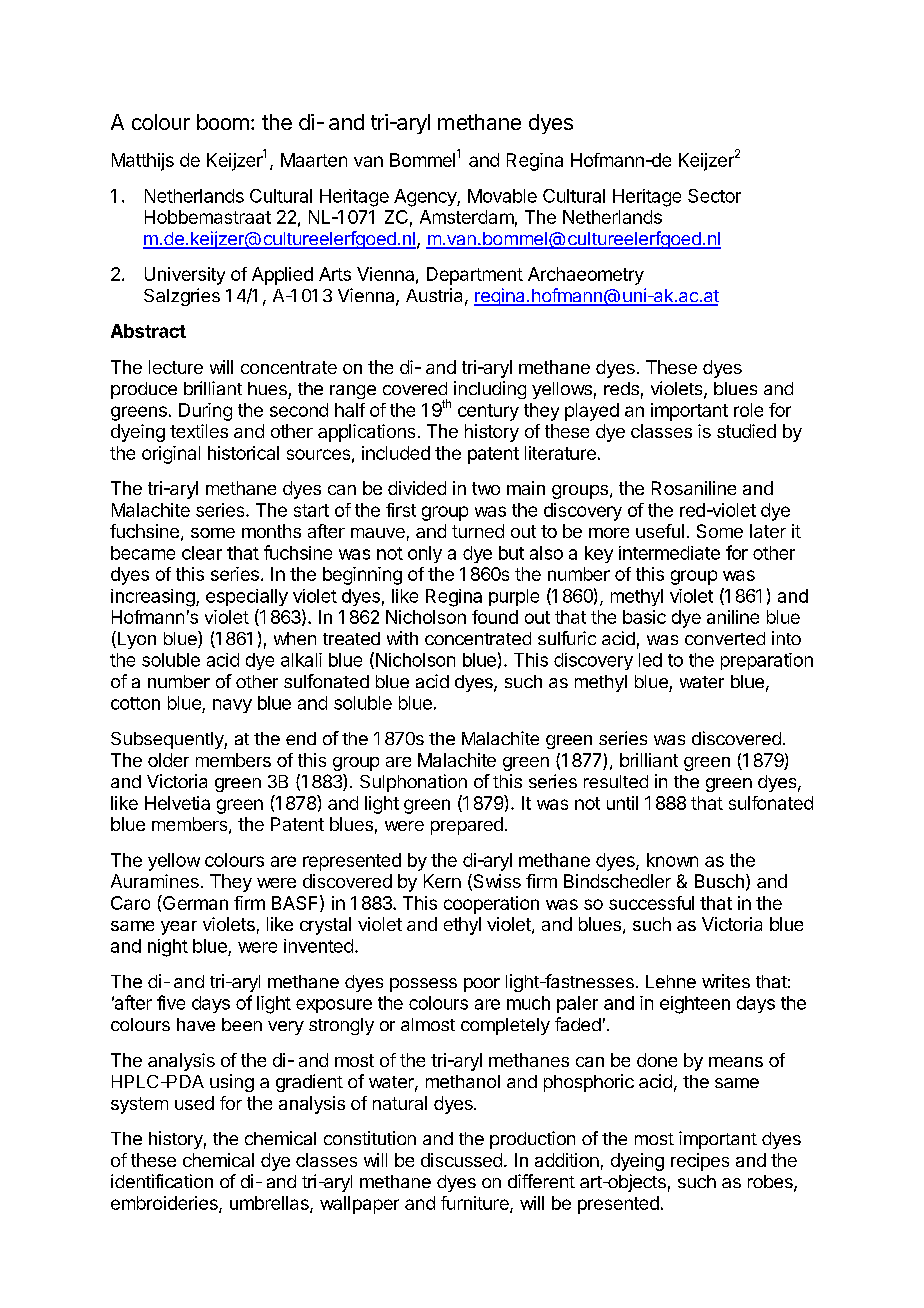 The height and width of the screenshot is (1308, 924). What do you see at coordinates (194, 902) in the screenshot?
I see `German` at bounding box center [194, 902].
